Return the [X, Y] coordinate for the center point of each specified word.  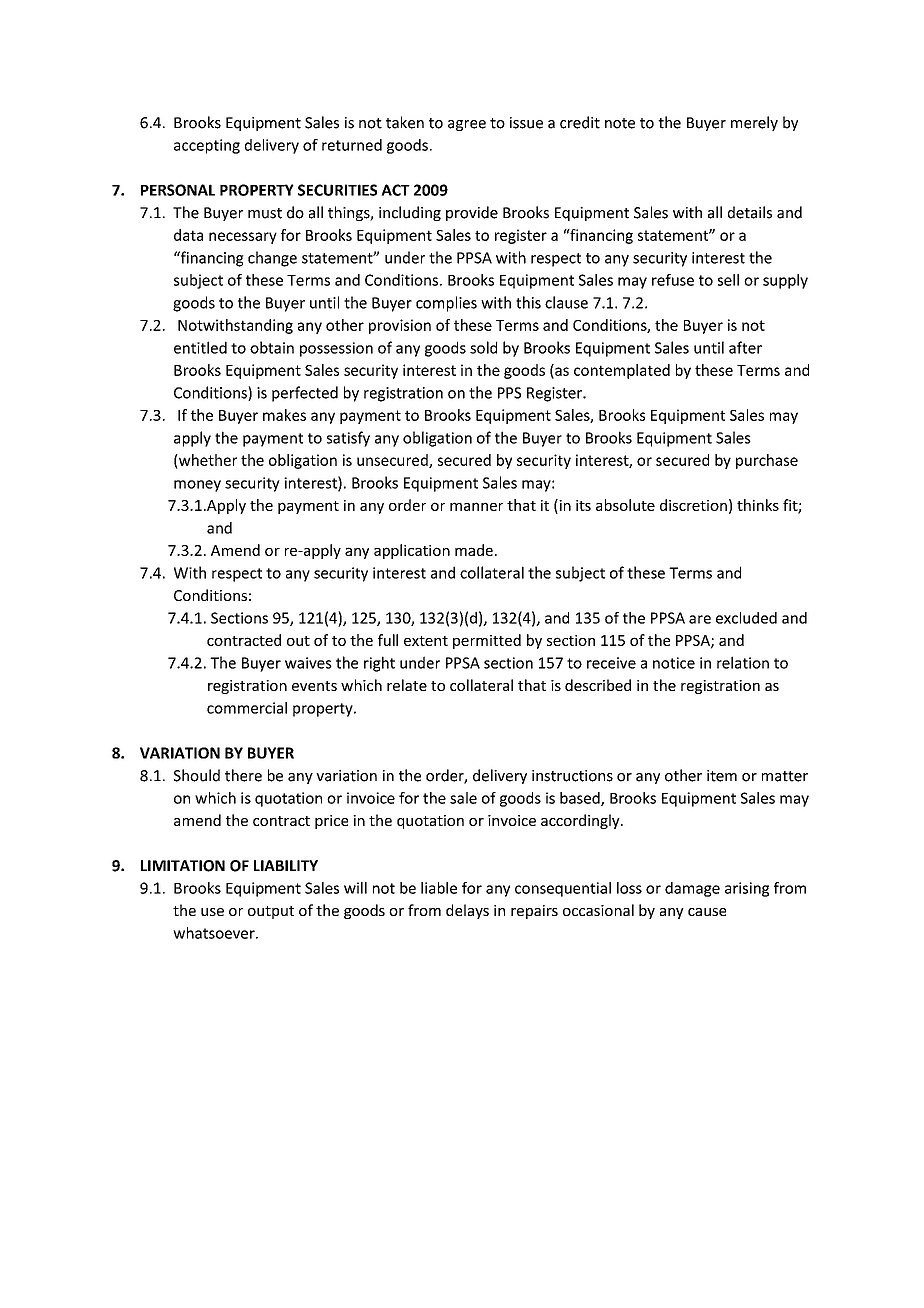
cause [707, 912]
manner [476, 506]
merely [754, 123]
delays [467, 911]
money [197, 486]
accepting [207, 146]
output [271, 912]
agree [467, 125]
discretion [693, 505]
